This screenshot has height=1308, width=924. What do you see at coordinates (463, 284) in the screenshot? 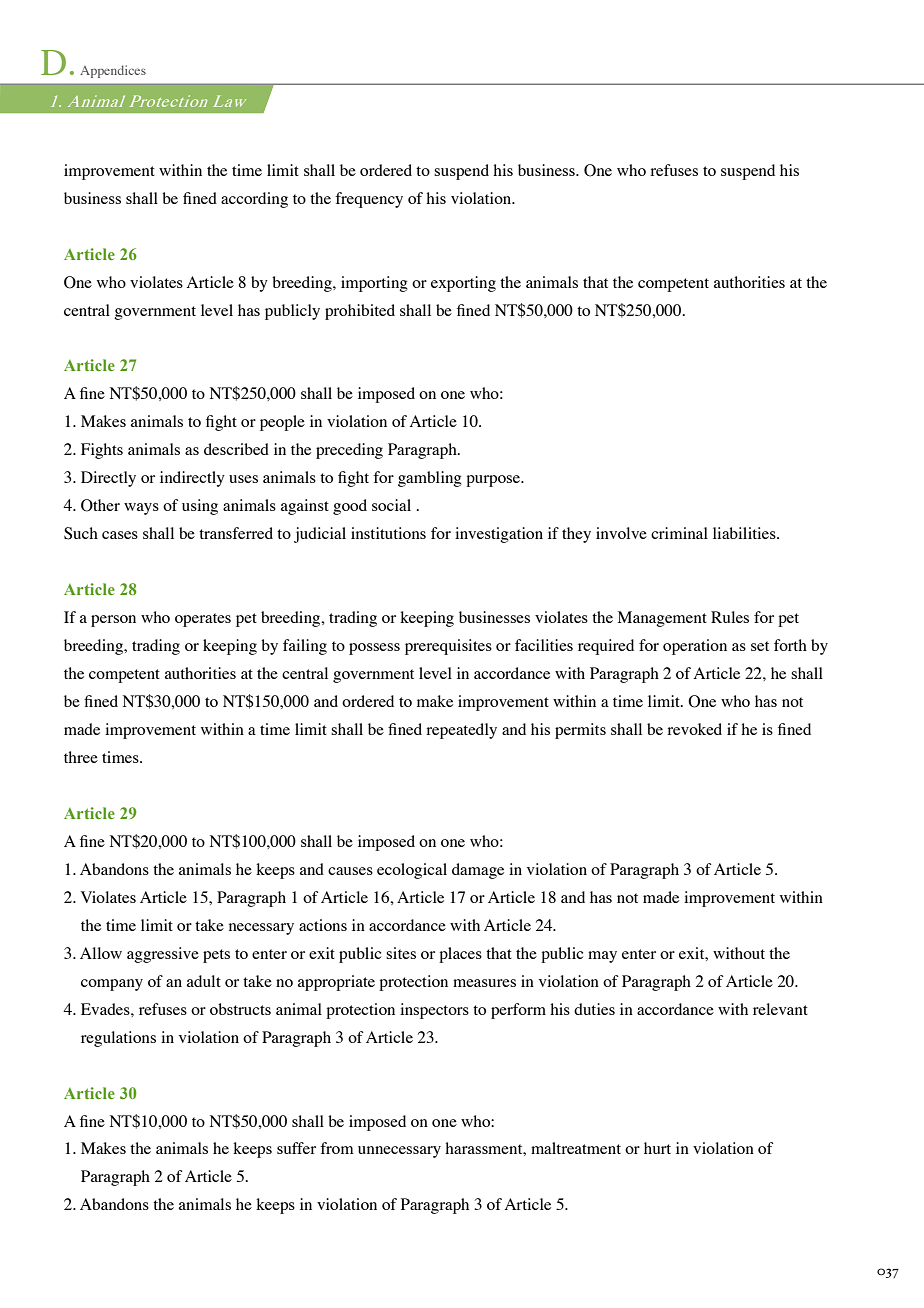
I see `exporting` at bounding box center [463, 284].
